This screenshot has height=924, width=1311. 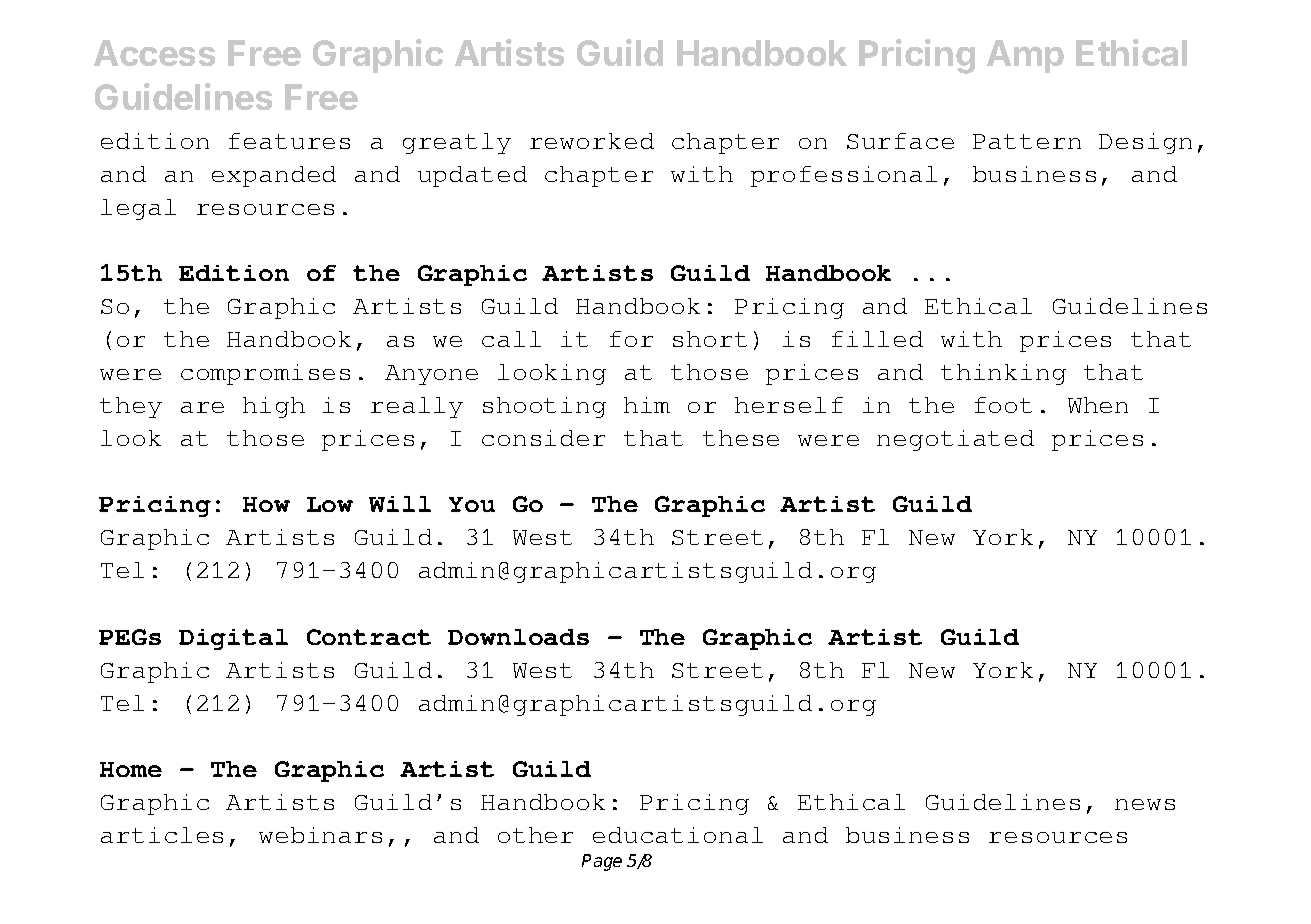 What do you see at coordinates (955, 440) in the screenshot?
I see `negotiated` at bounding box center [955, 440].
